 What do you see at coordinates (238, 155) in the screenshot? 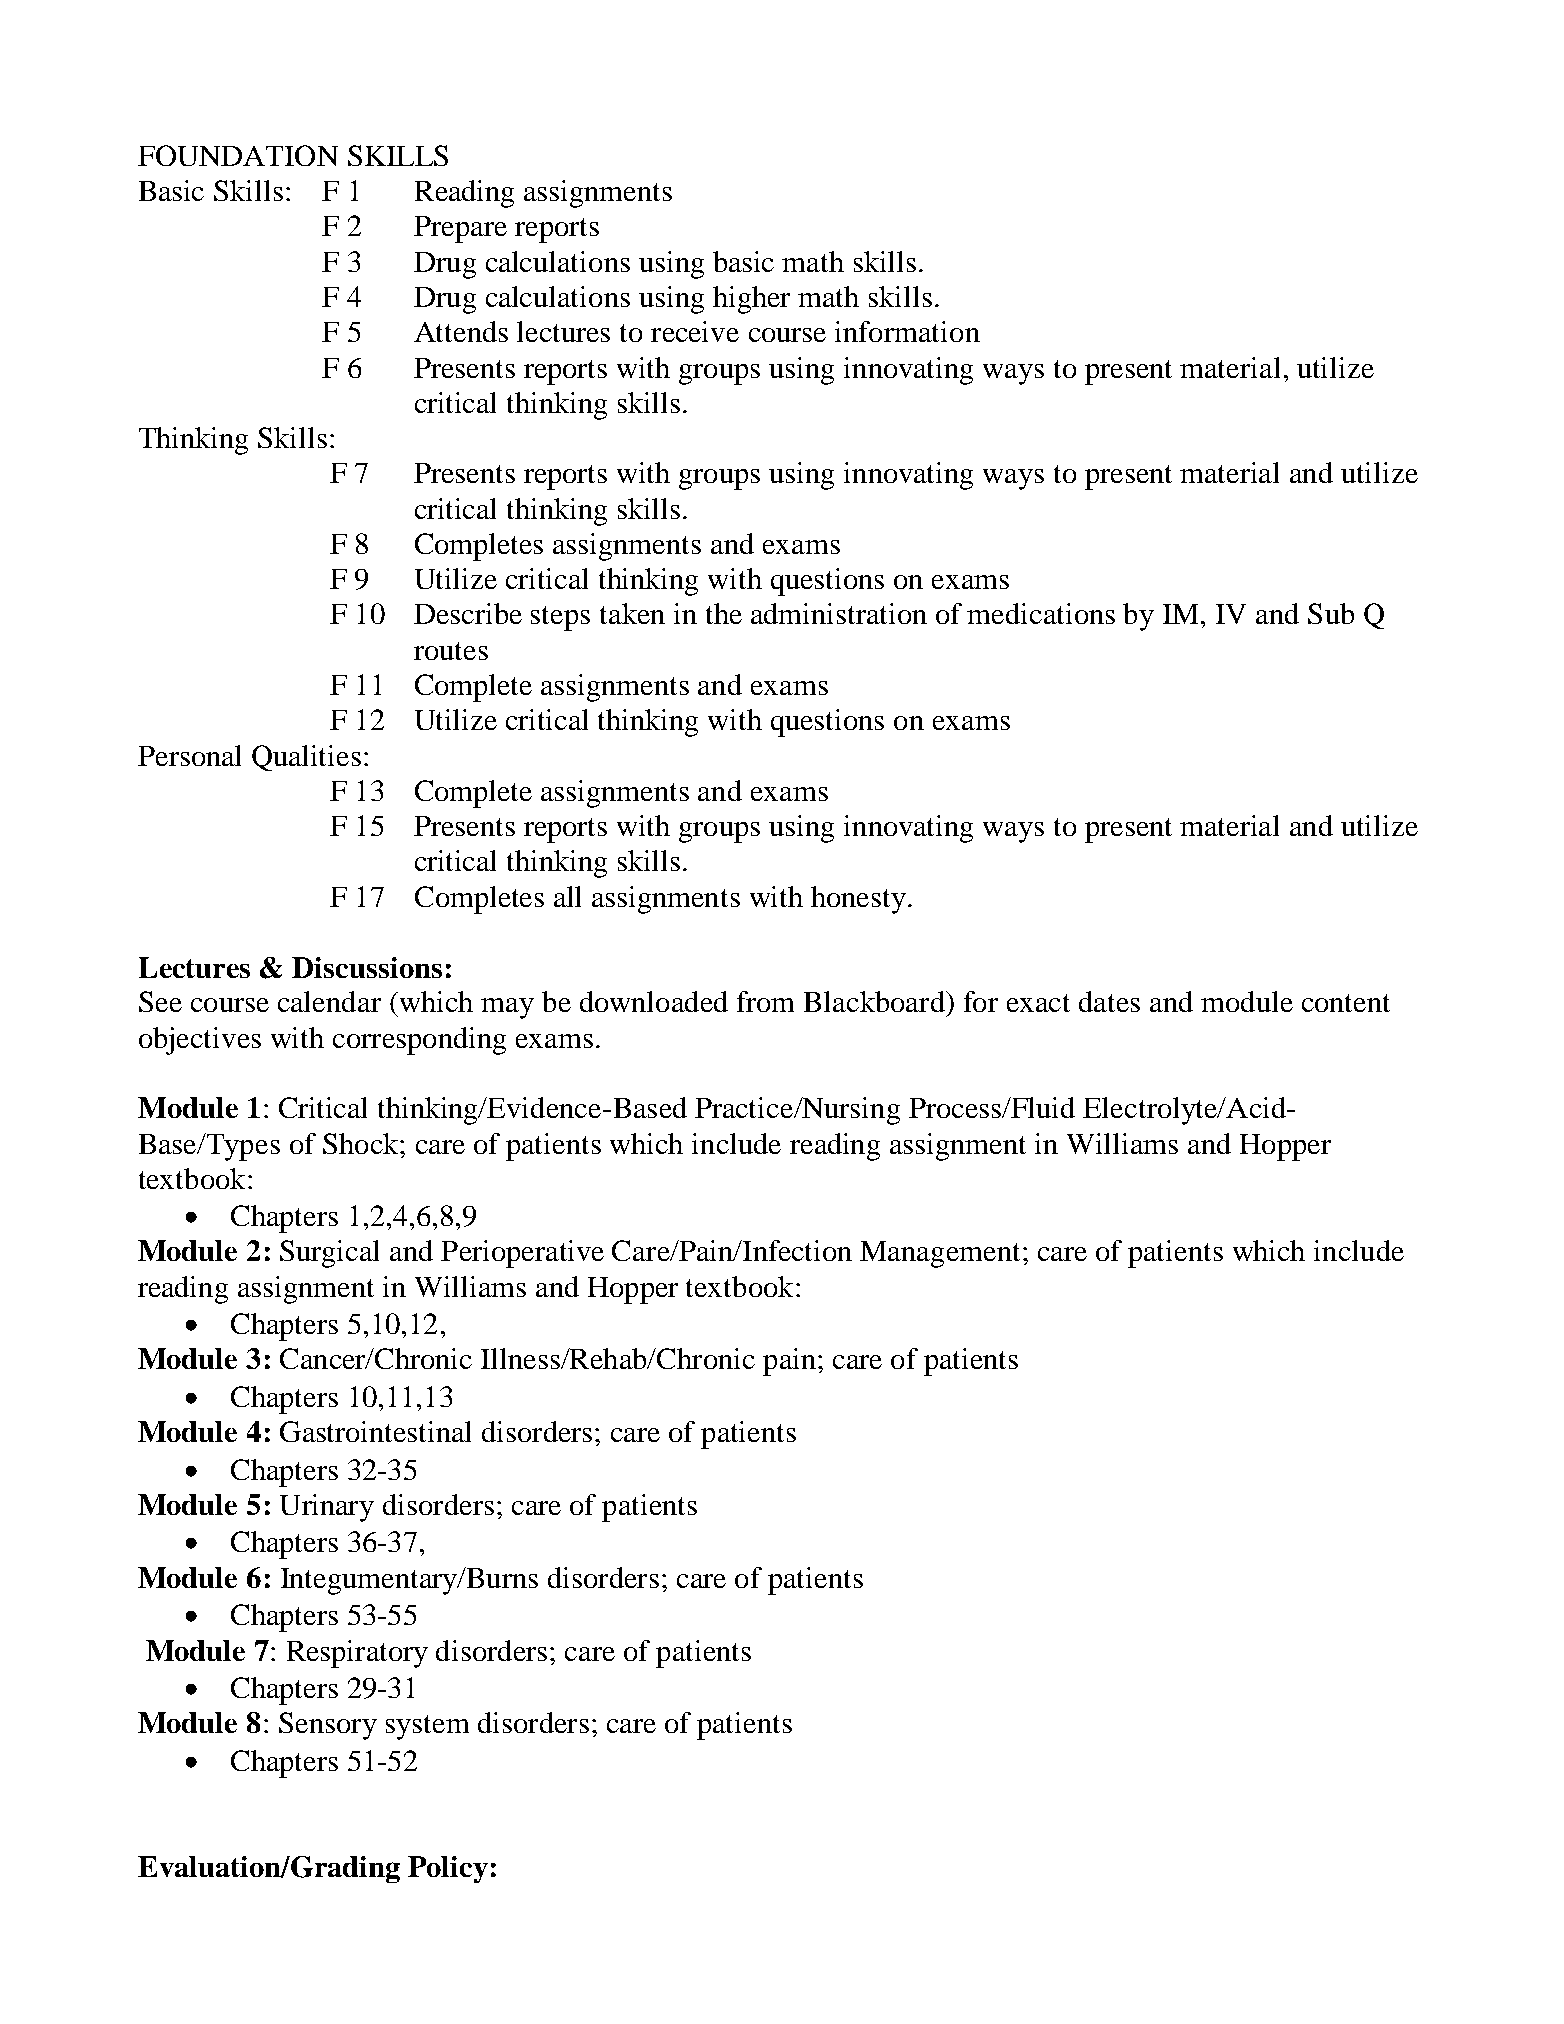
I see `FOUNDATION` at bounding box center [238, 155].
